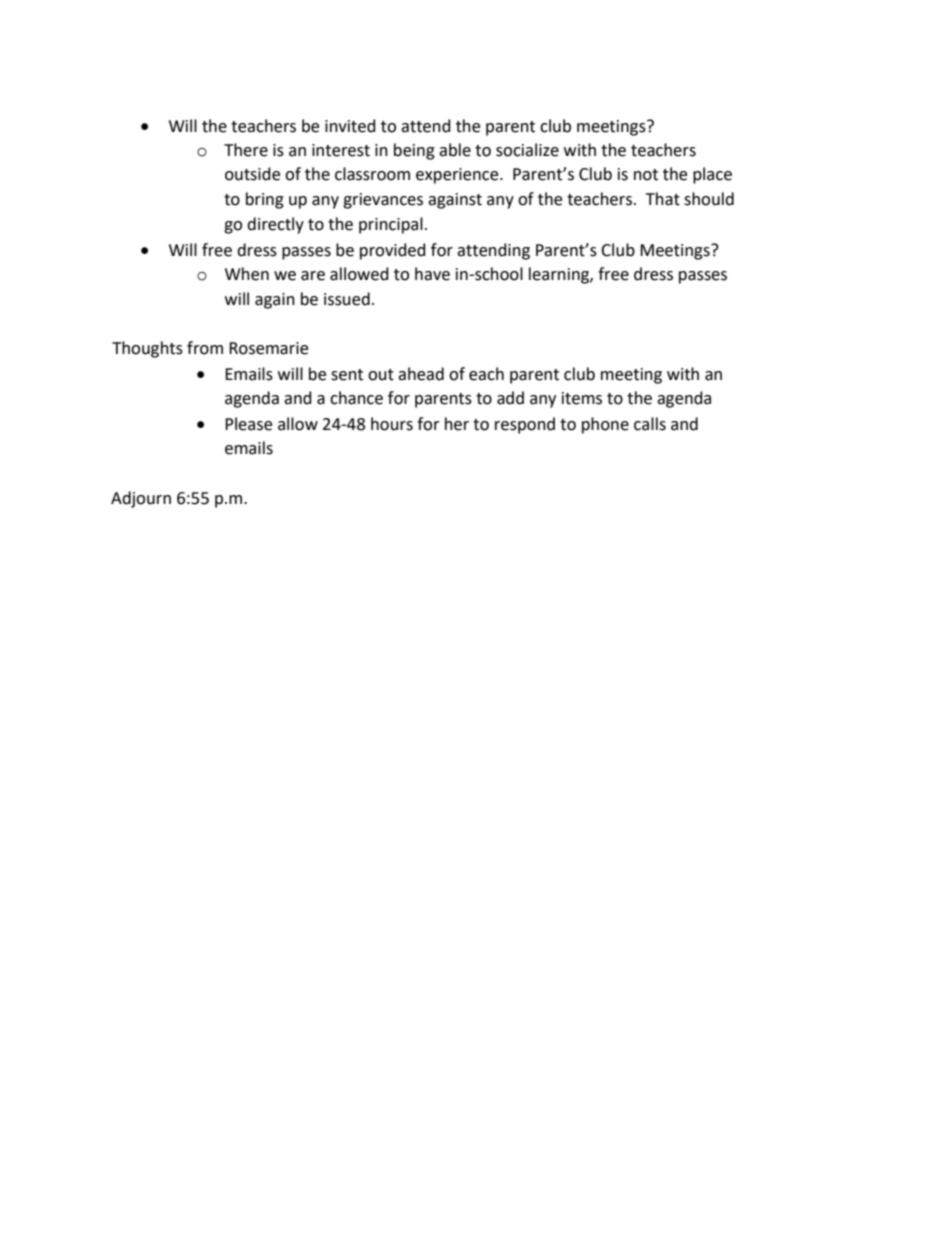 This screenshot has height=1233, width=952. I want to click on issued, so click(347, 299).
